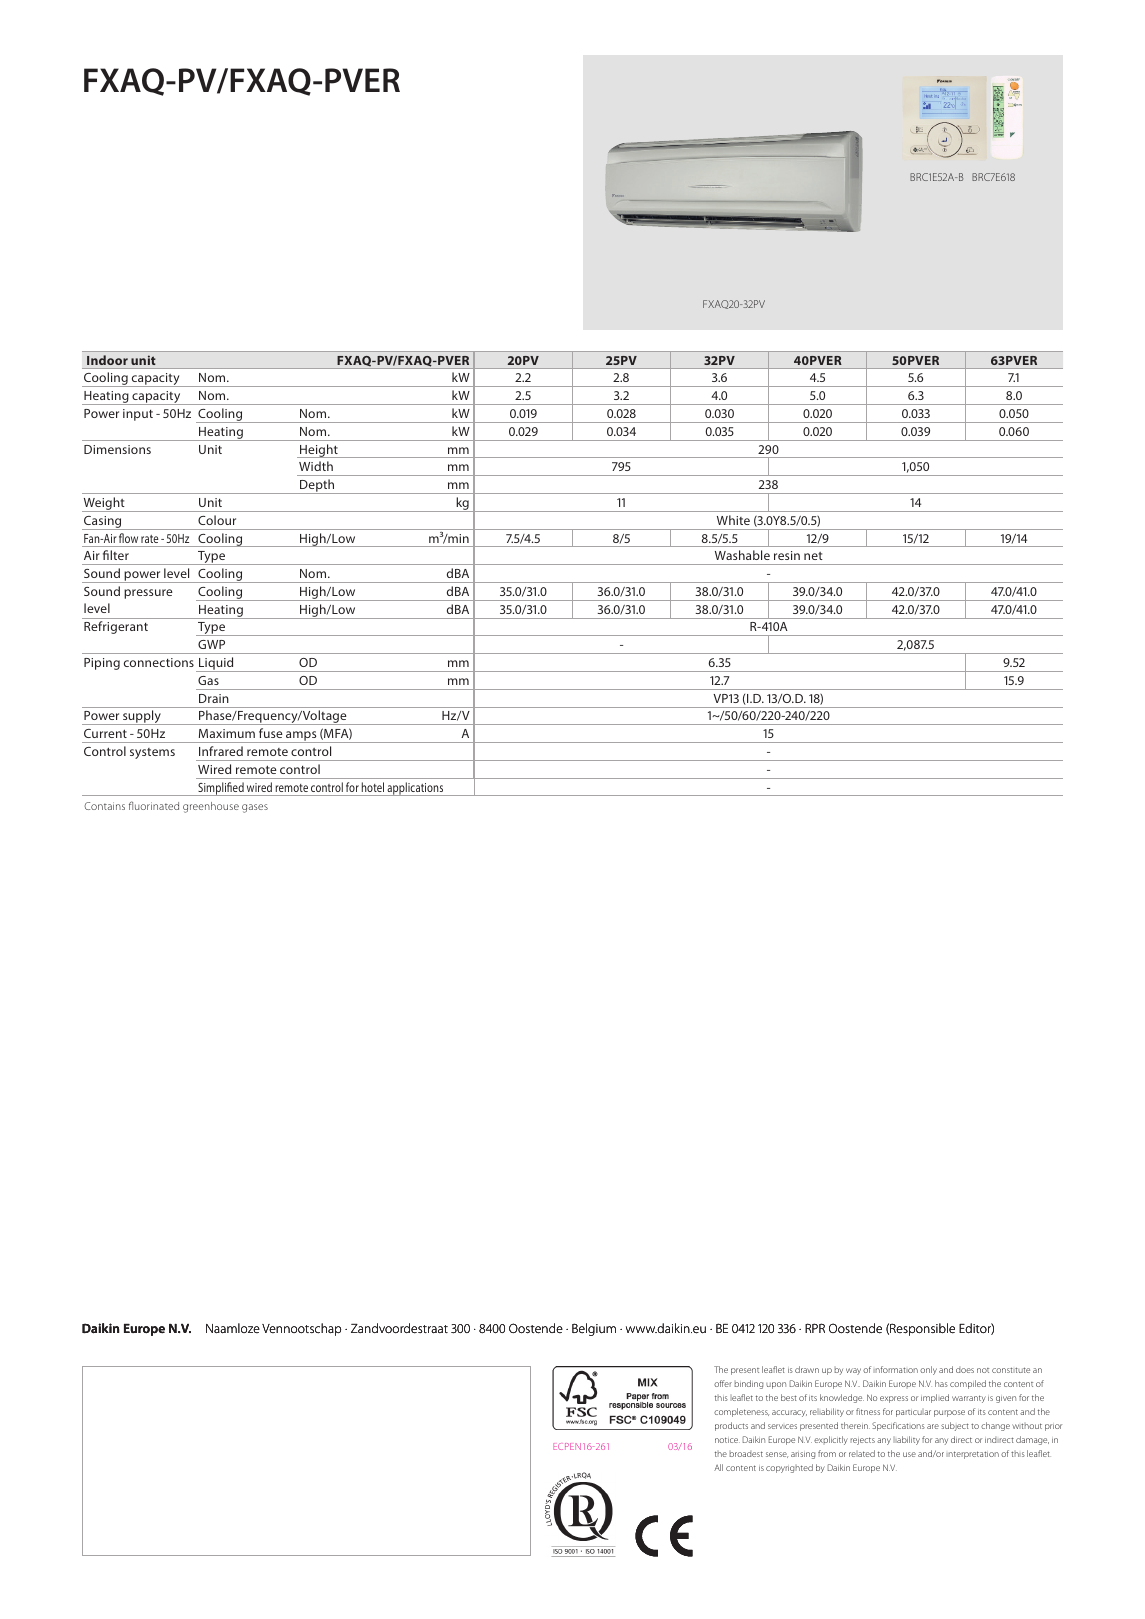  I want to click on resin, so click(787, 555).
